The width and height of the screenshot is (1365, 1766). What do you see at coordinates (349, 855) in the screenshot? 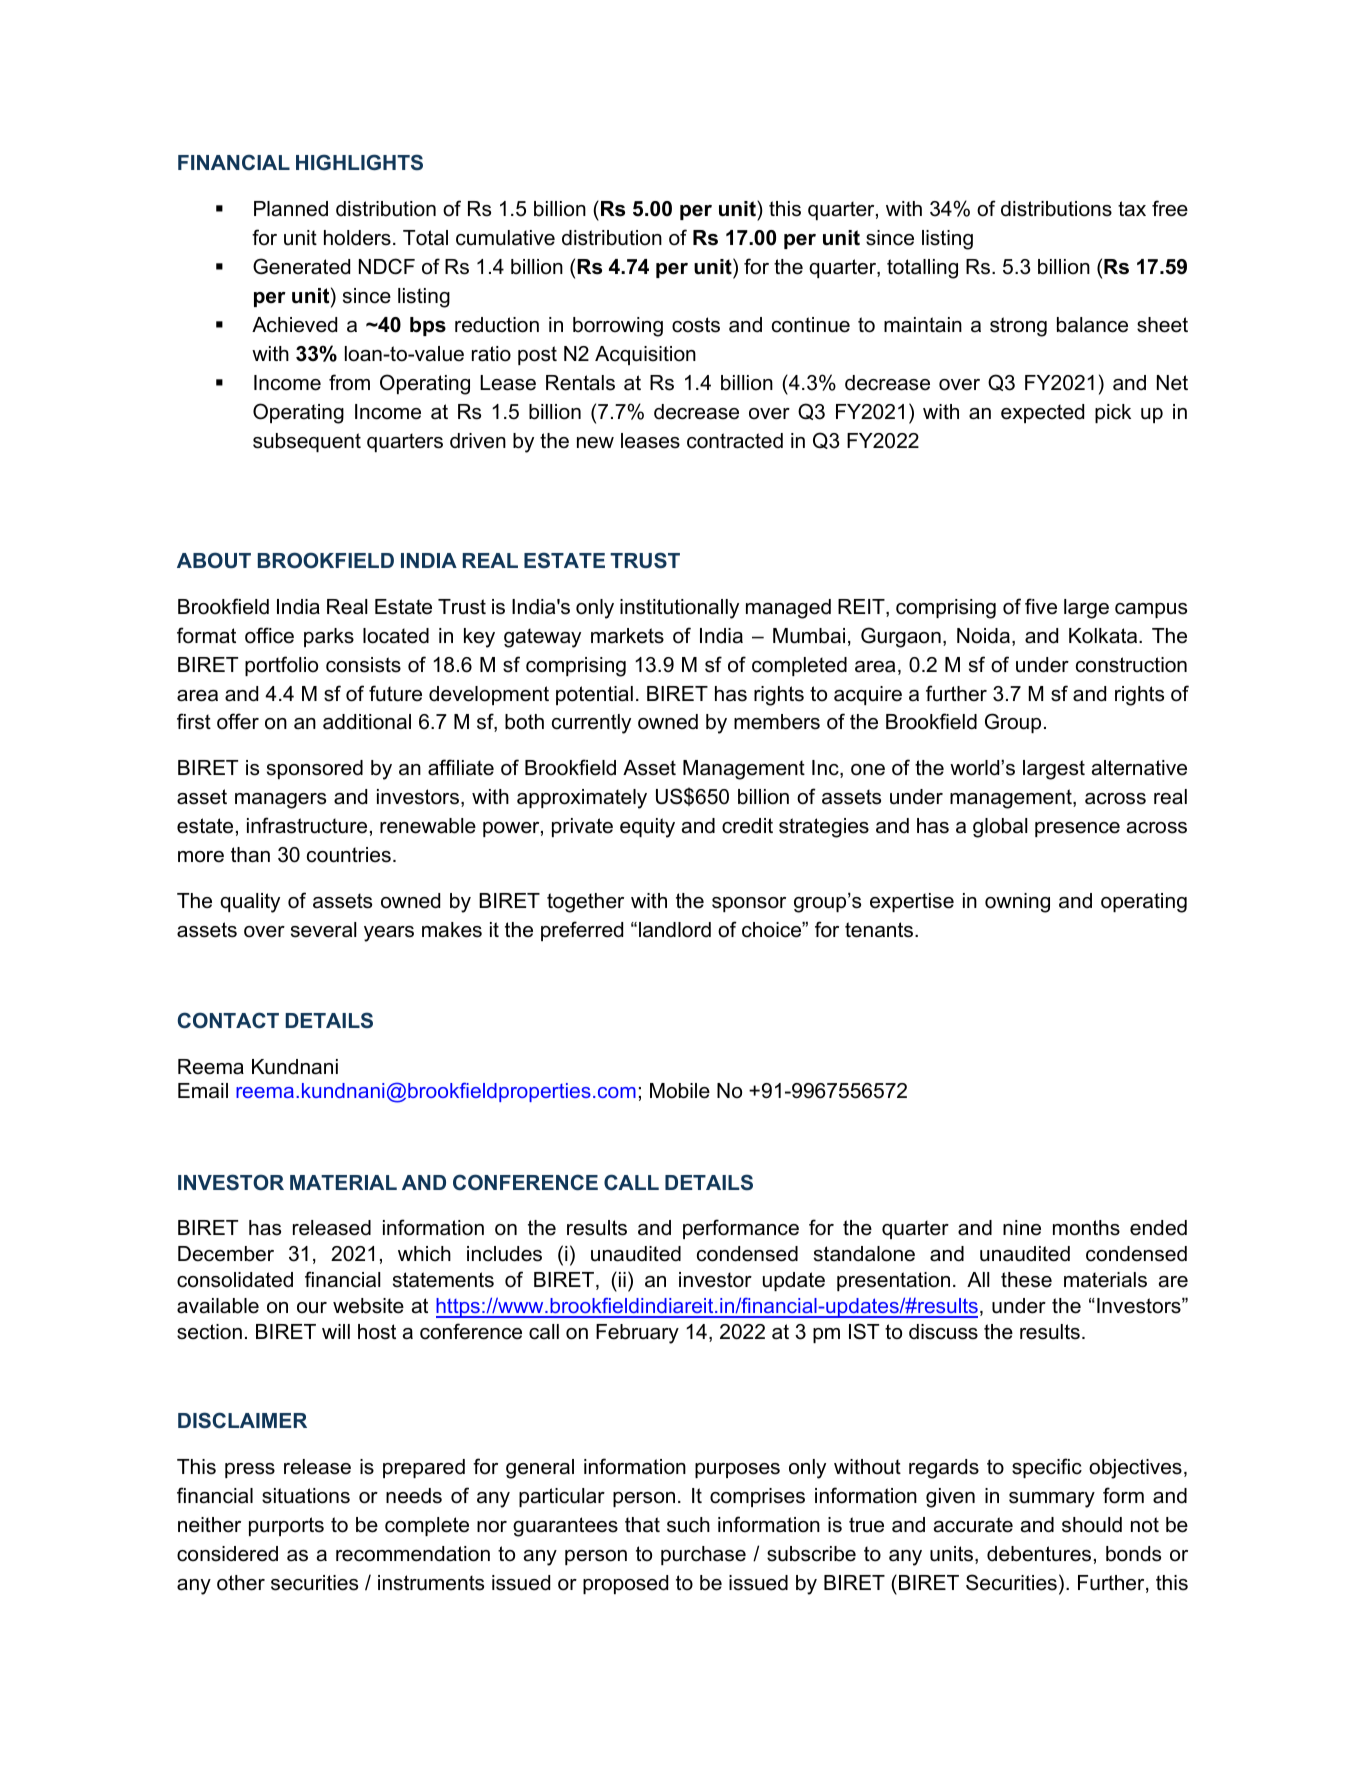
I see `countries` at bounding box center [349, 855].
